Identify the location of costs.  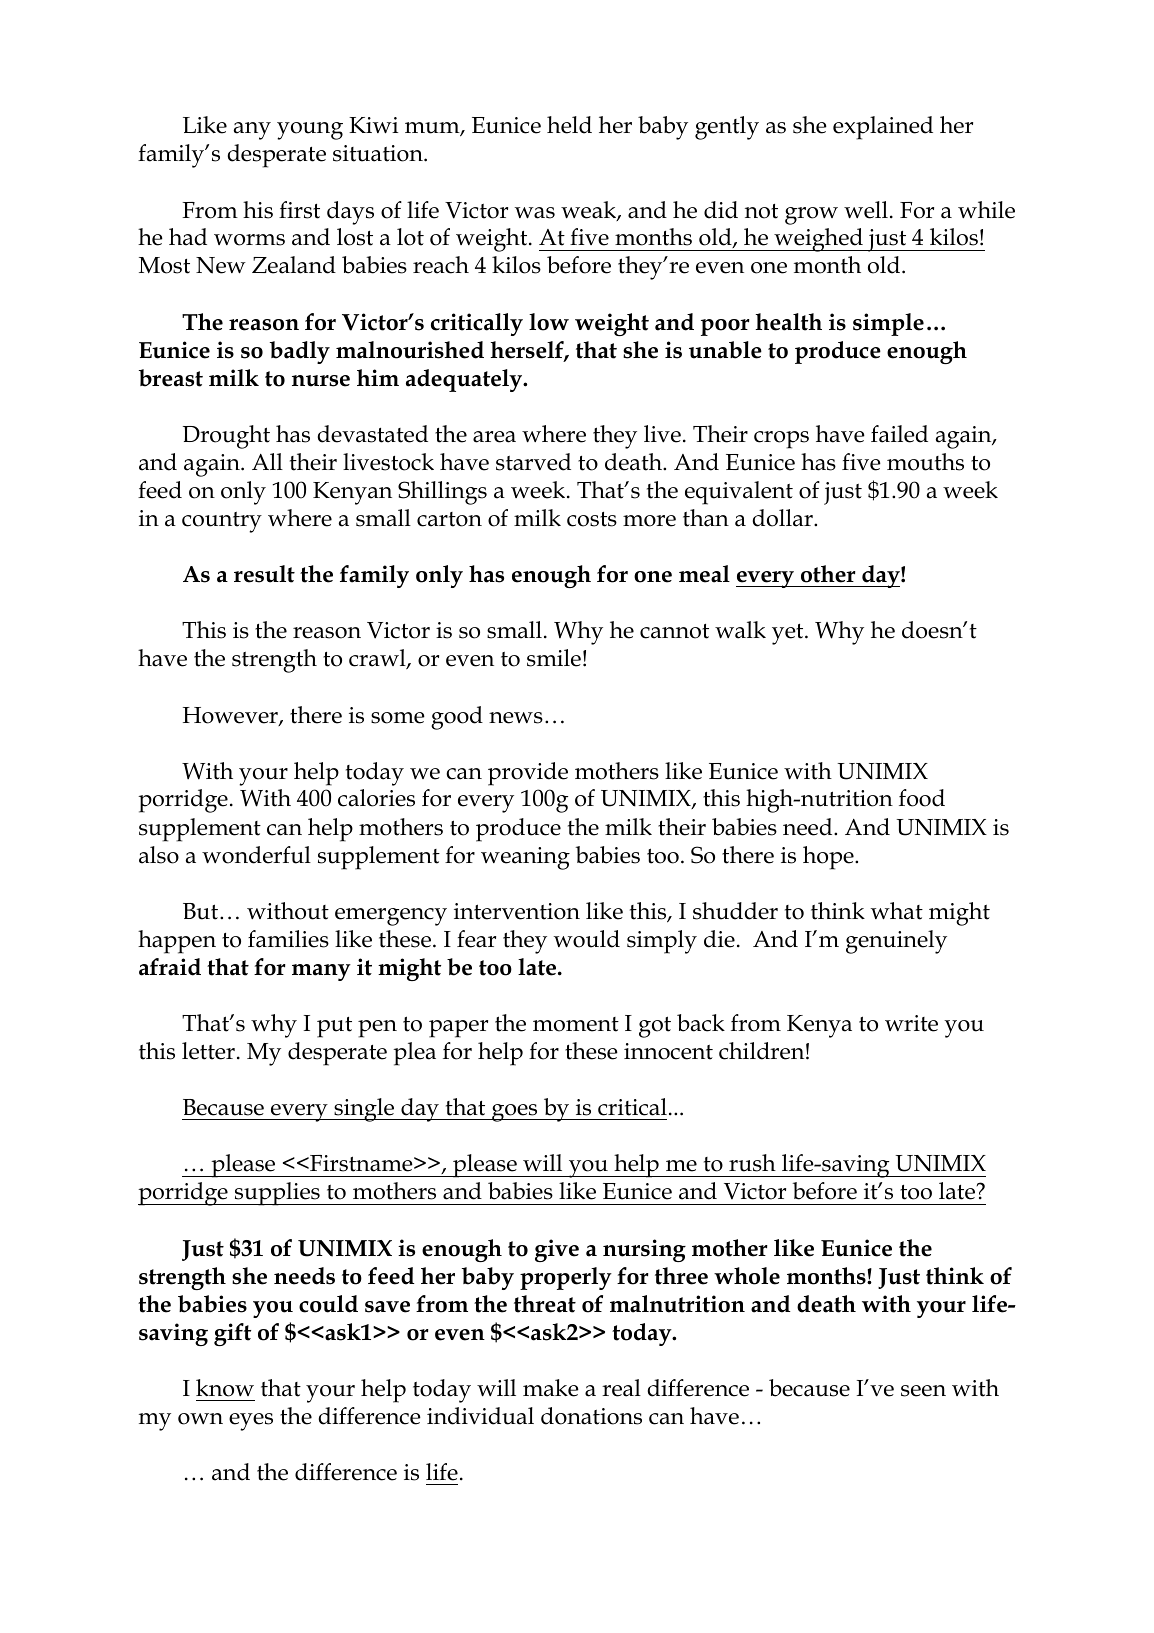
(592, 519).
